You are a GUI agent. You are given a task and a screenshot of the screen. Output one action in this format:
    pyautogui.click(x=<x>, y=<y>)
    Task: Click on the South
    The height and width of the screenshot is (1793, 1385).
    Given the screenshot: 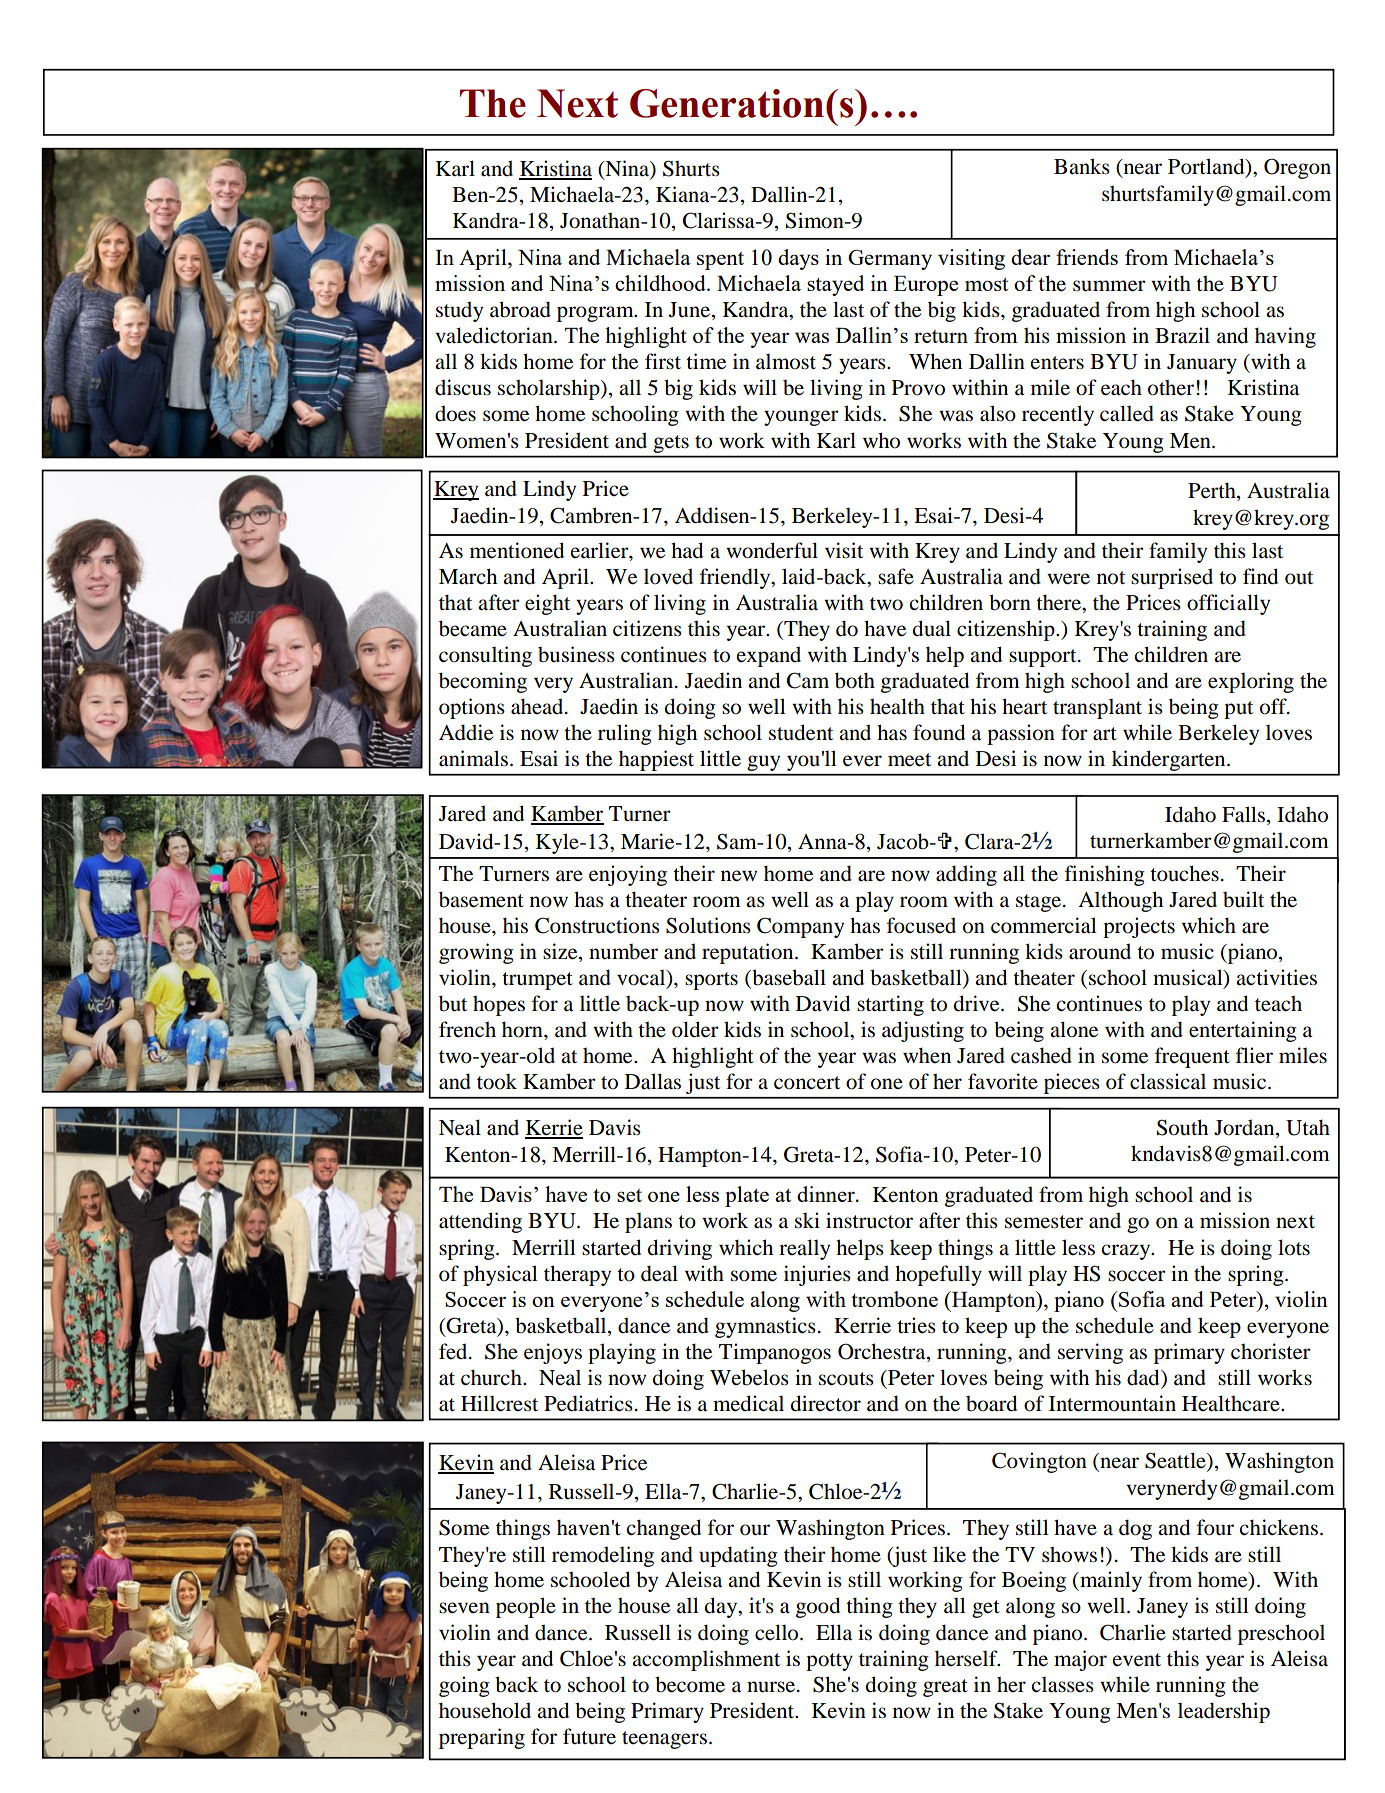 What is the action you would take?
    pyautogui.click(x=1182, y=1127)
